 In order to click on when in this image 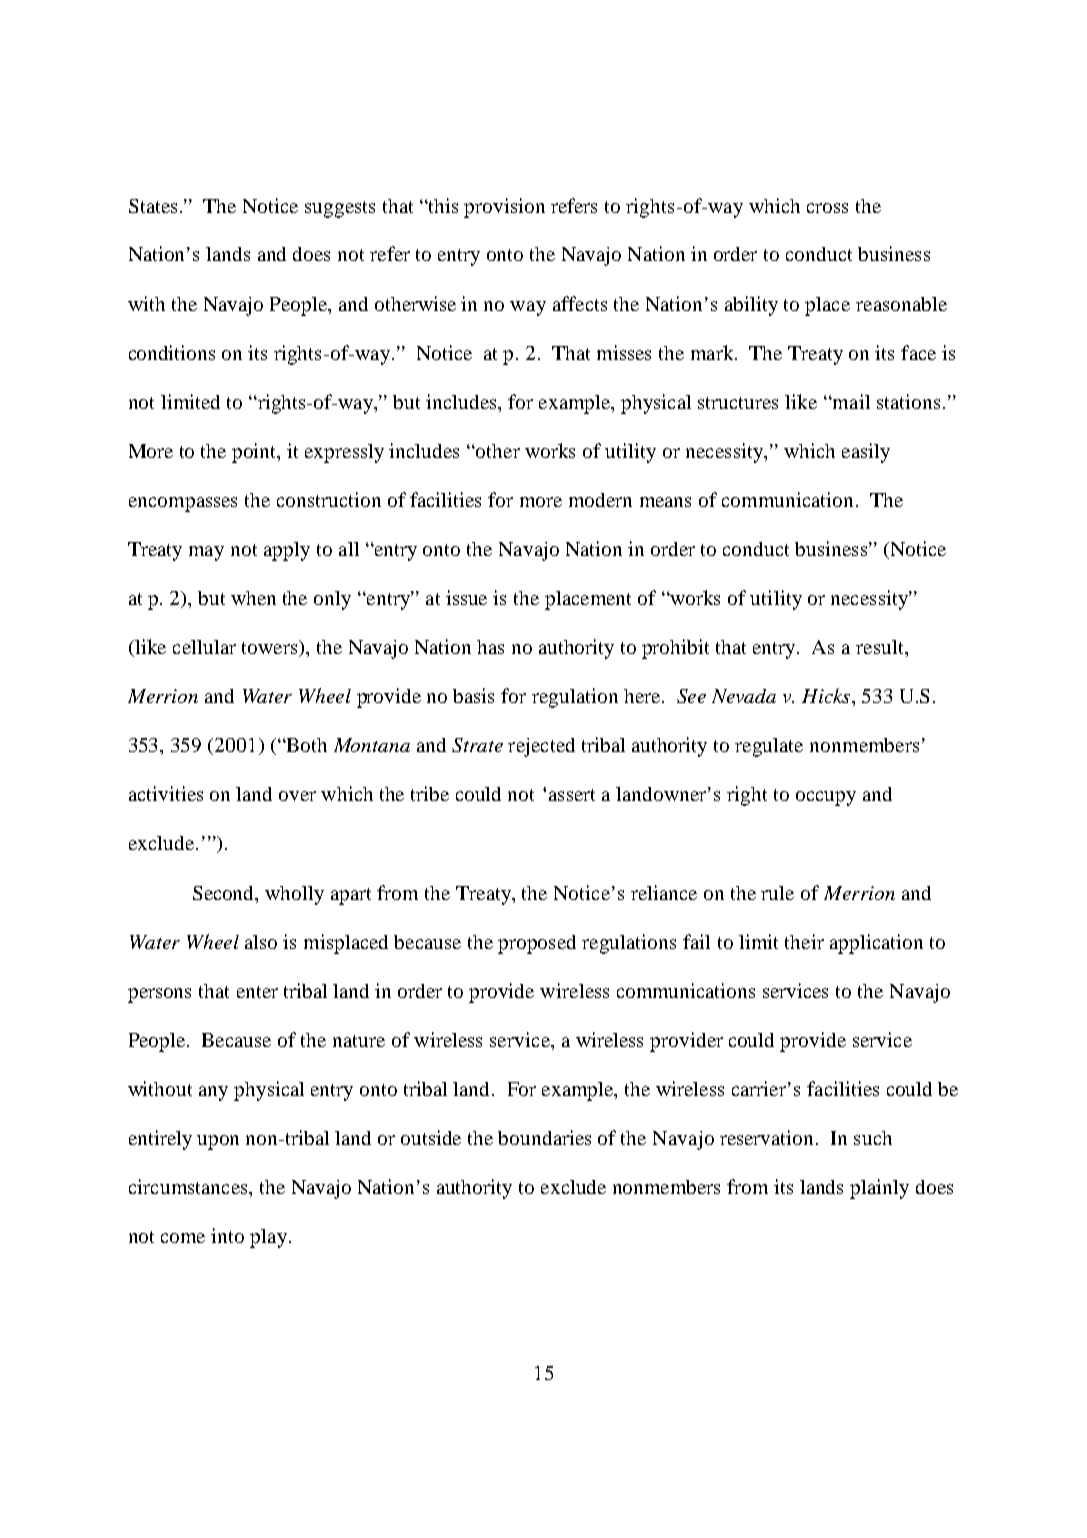, I will do `click(253, 598)`.
